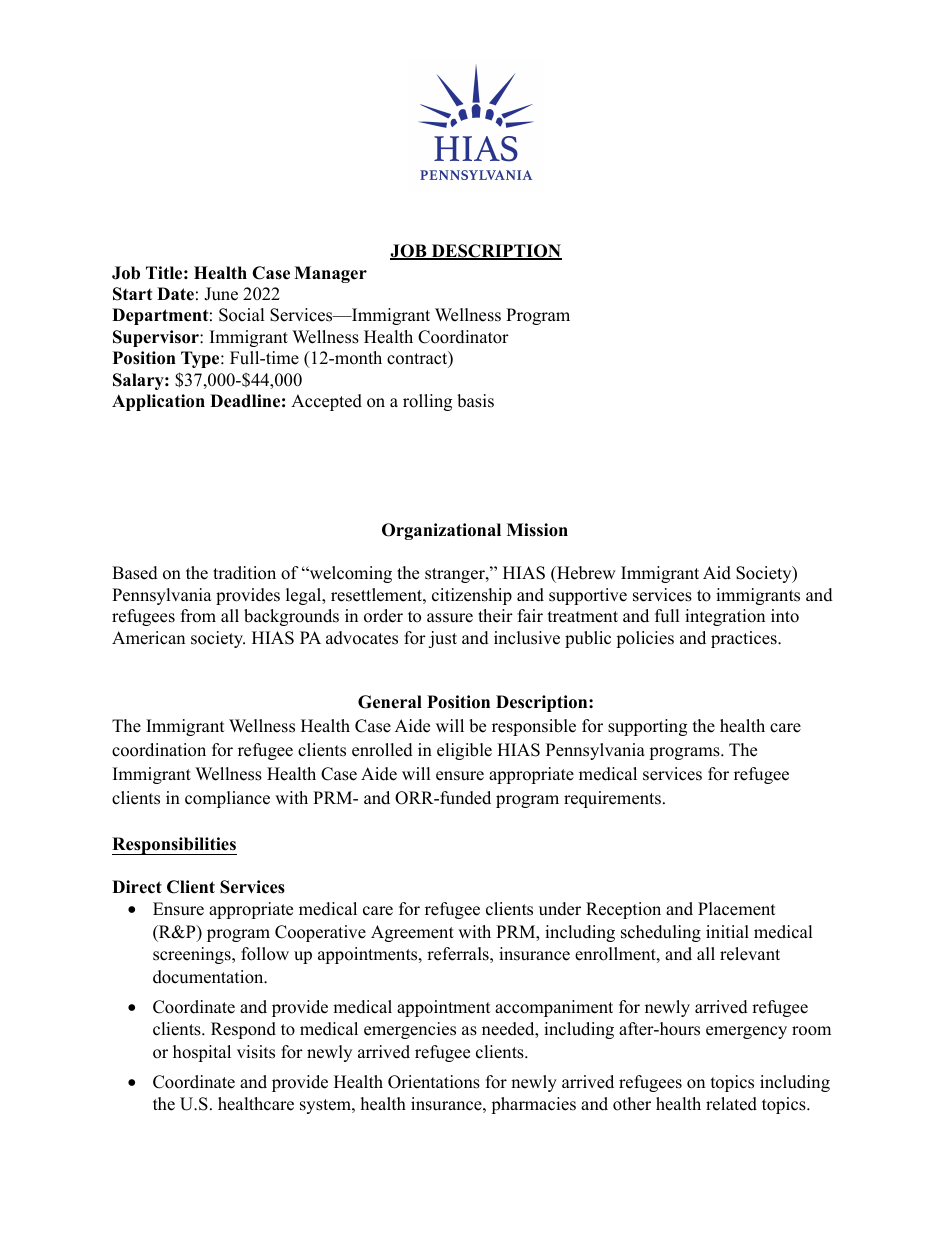 The image size is (952, 1233). I want to click on Coordinator, so click(463, 337).
